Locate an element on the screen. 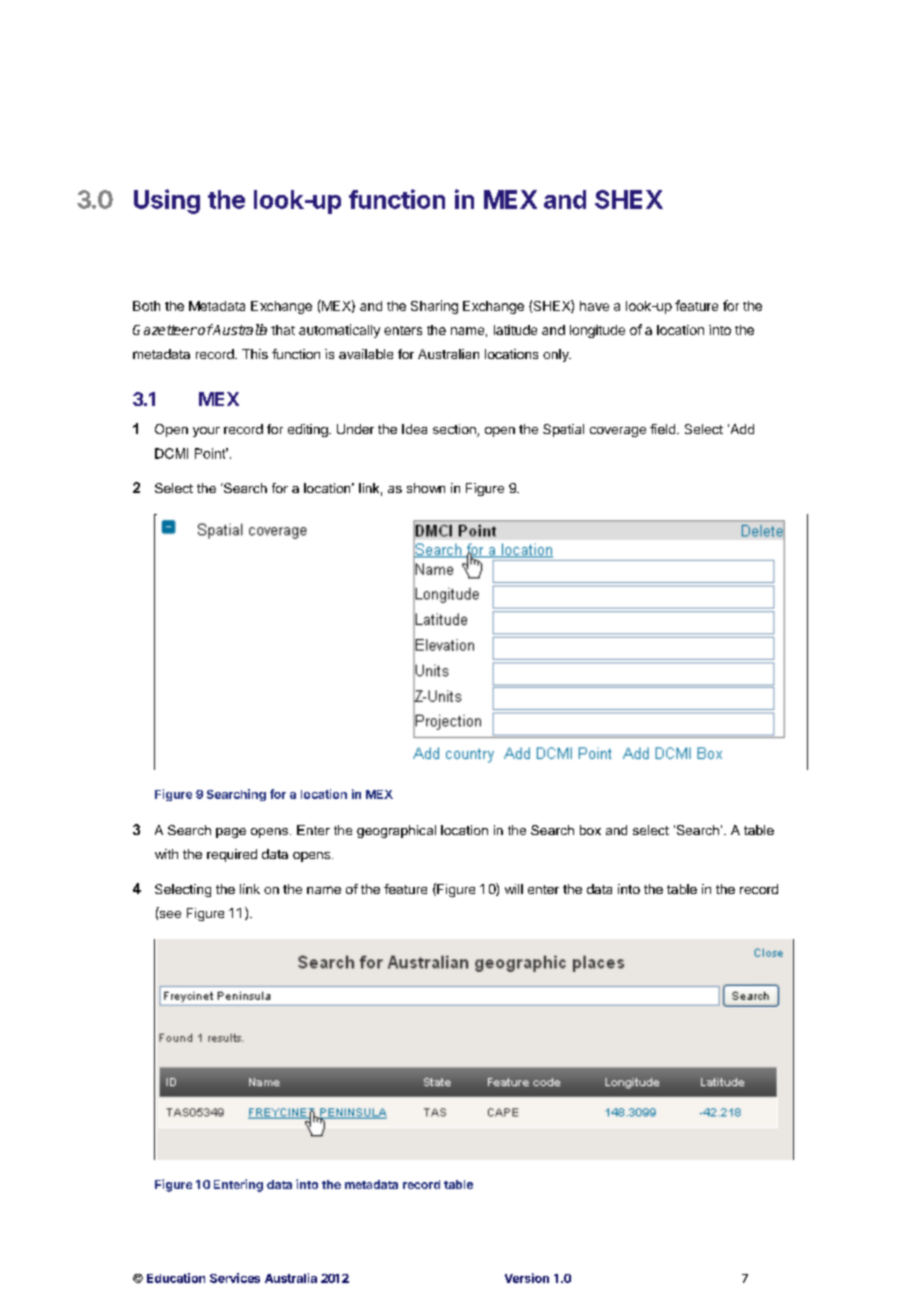 The image size is (924, 1308). Sharing is located at coordinates (434, 307).
